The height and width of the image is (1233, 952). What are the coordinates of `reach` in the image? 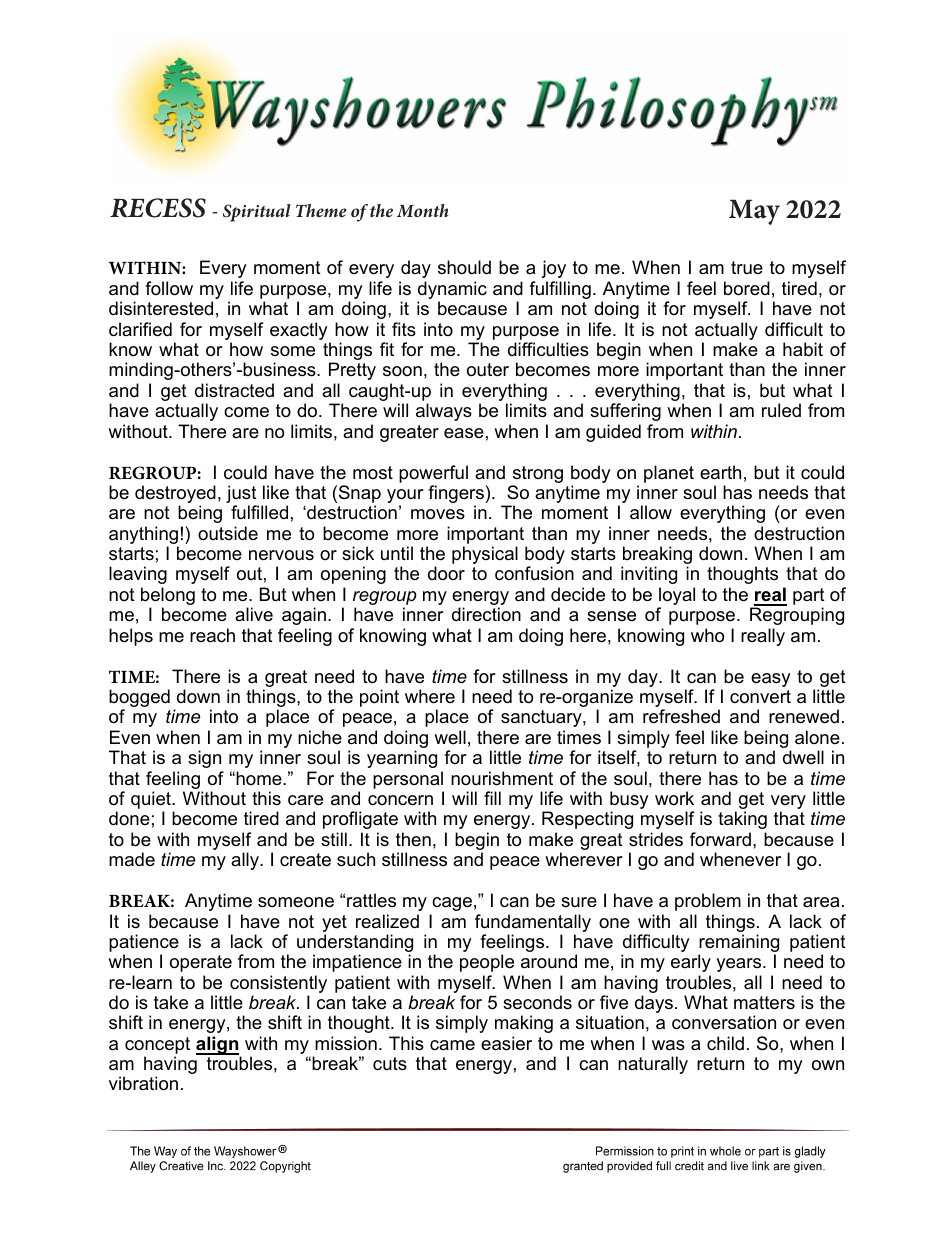 It's located at (212, 635).
